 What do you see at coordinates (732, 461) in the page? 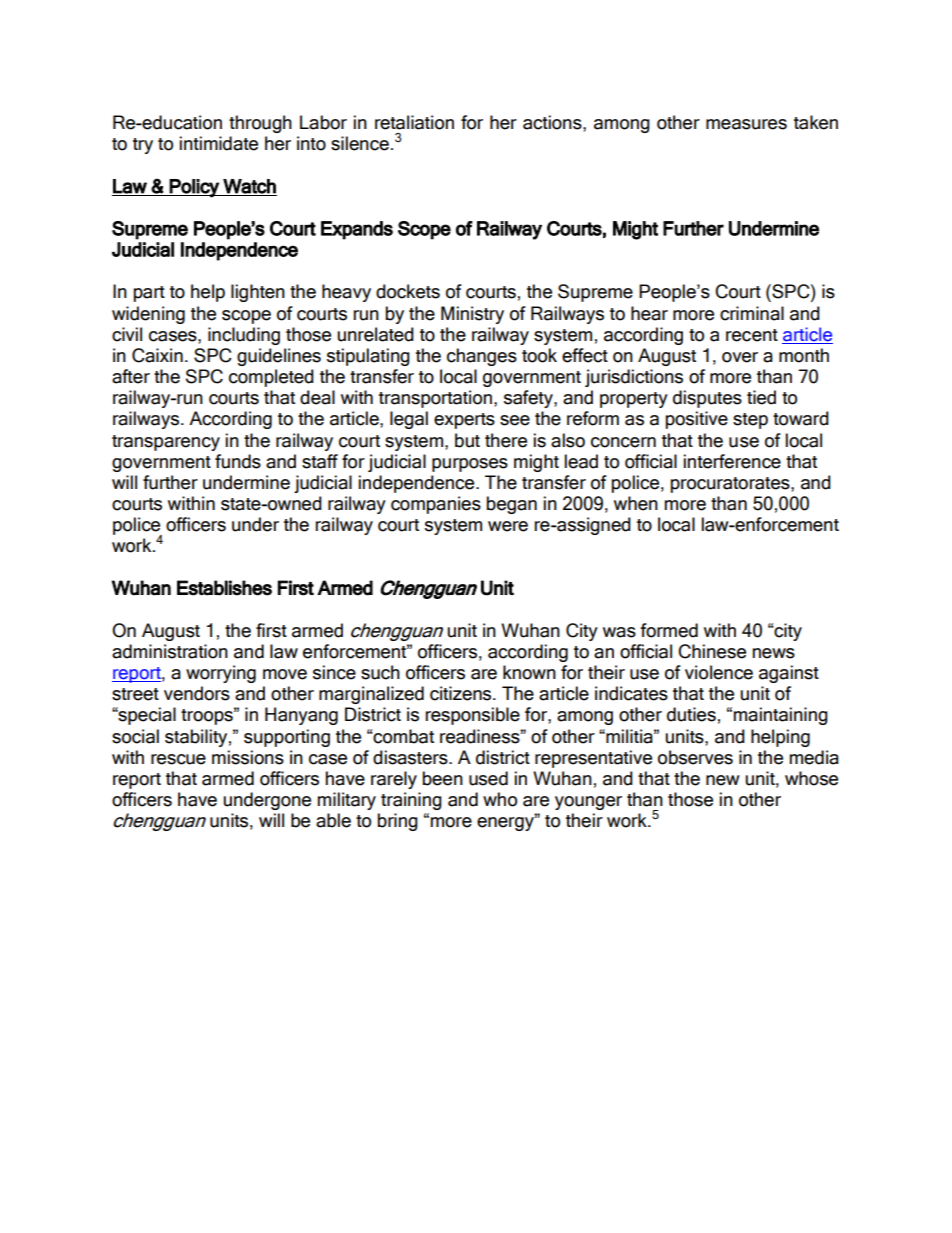
I see `interference` at bounding box center [732, 461].
